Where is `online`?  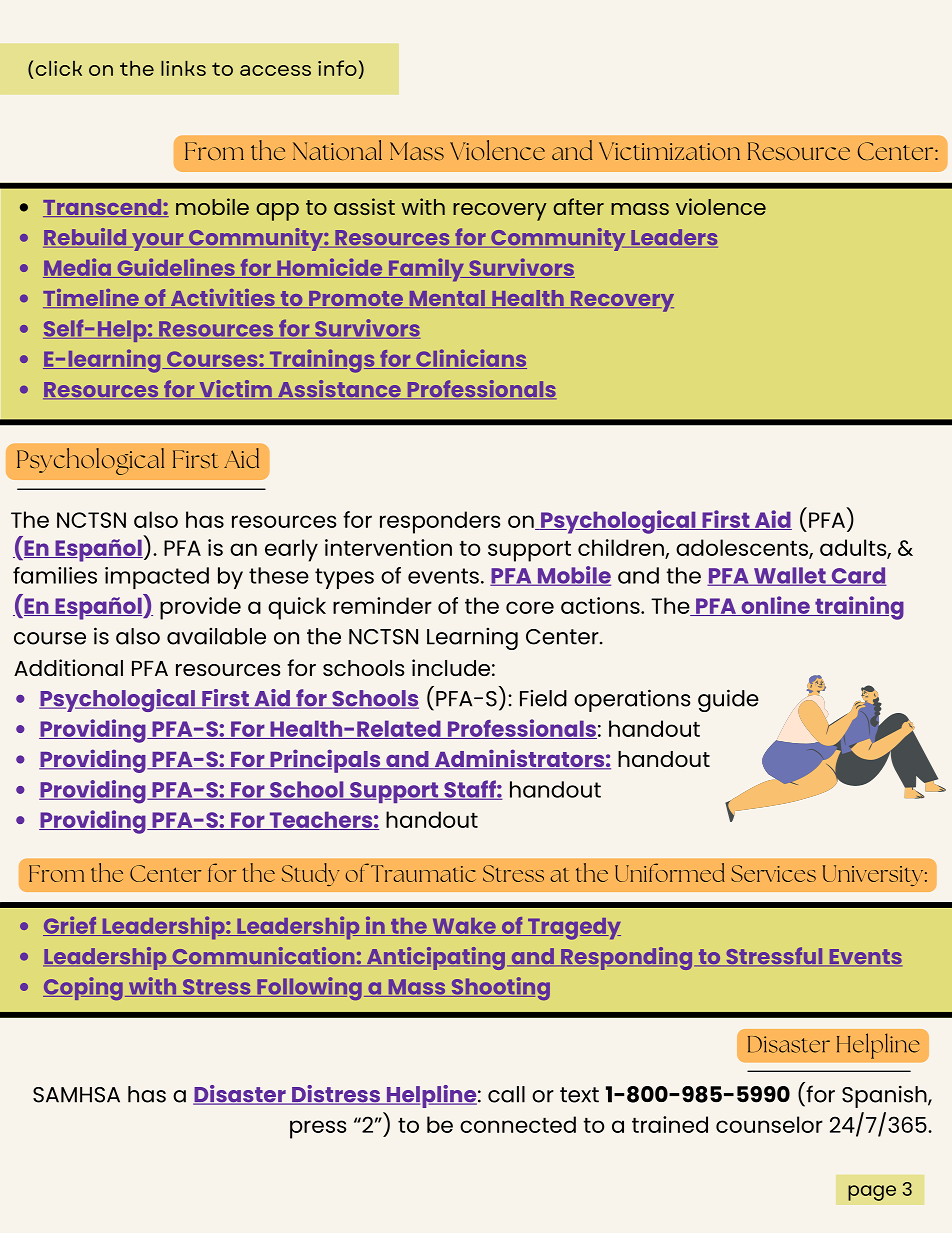
online is located at coordinates (775, 606).
